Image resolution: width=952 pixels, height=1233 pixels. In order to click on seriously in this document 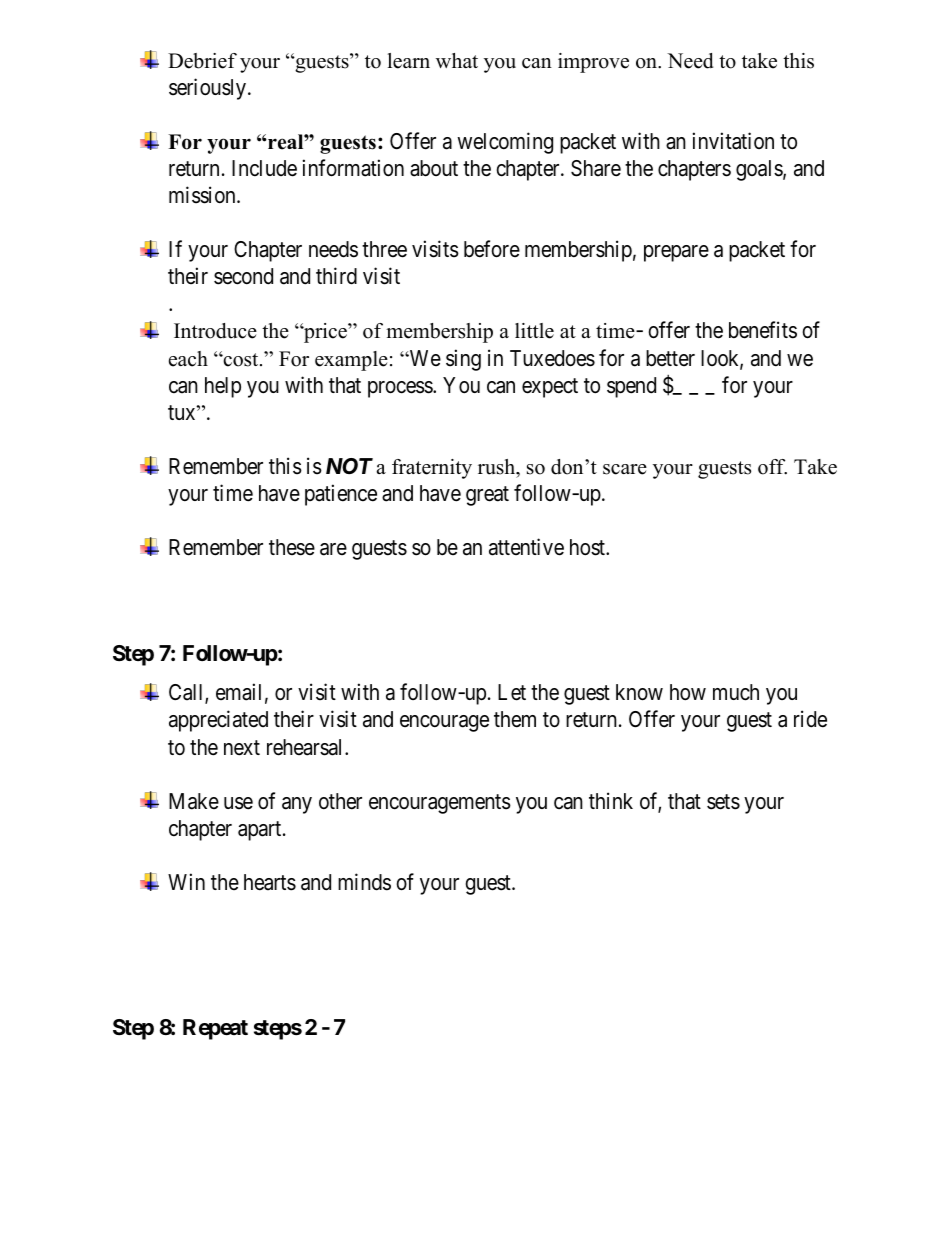, I will do `click(209, 89)`.
